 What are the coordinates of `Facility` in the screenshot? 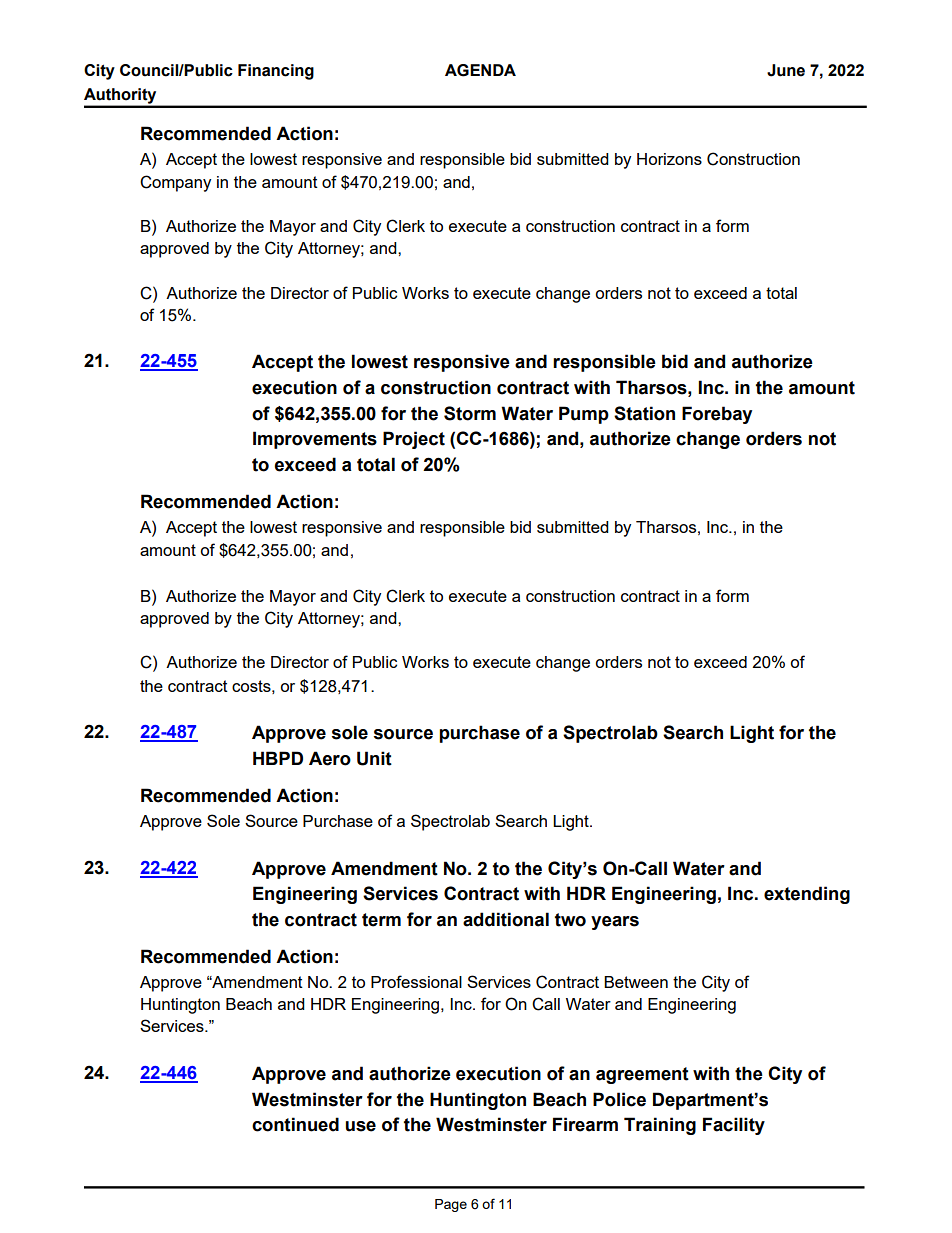 It's located at (734, 1126).
